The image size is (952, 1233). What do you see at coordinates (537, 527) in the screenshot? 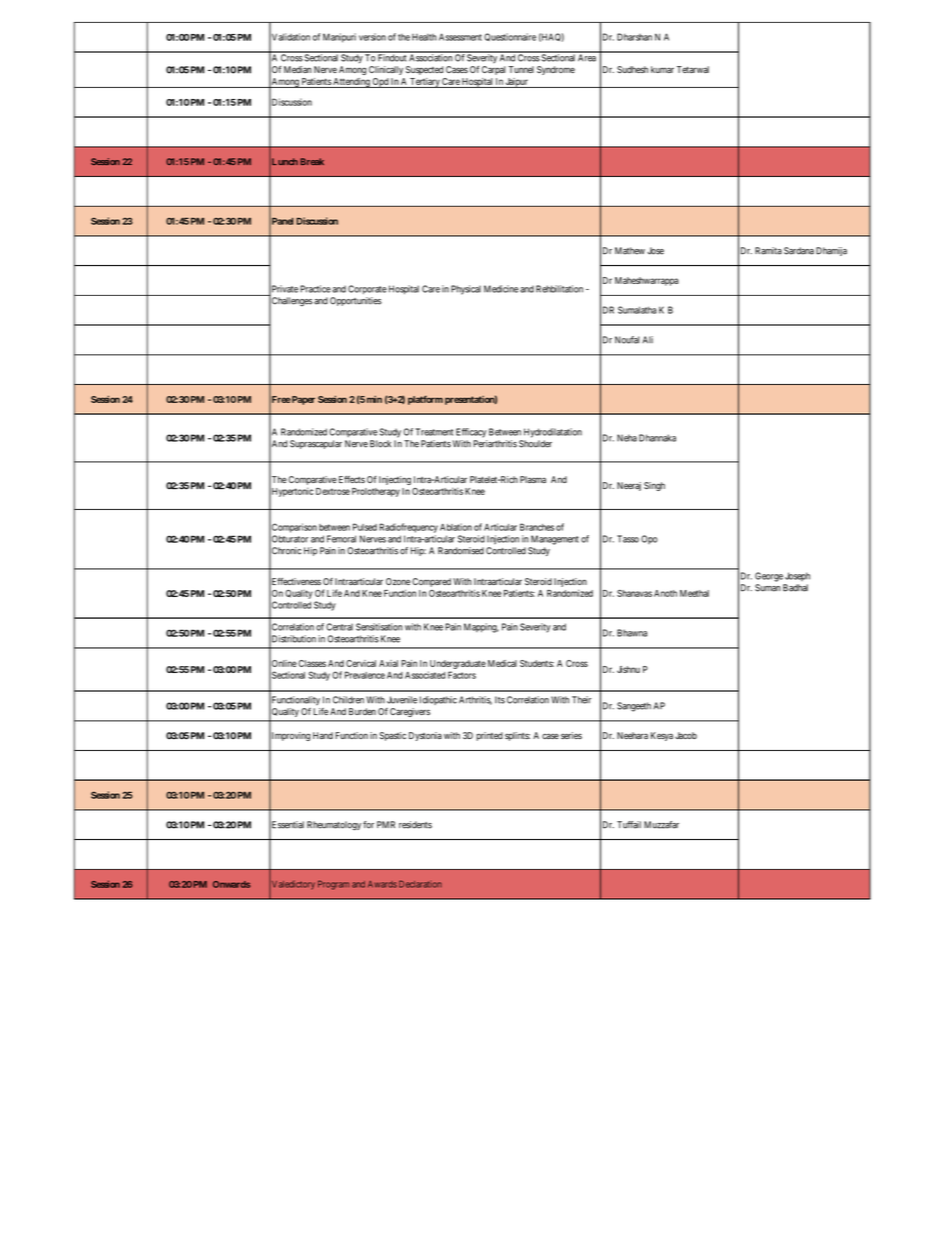
I see `Branches` at bounding box center [537, 527].
